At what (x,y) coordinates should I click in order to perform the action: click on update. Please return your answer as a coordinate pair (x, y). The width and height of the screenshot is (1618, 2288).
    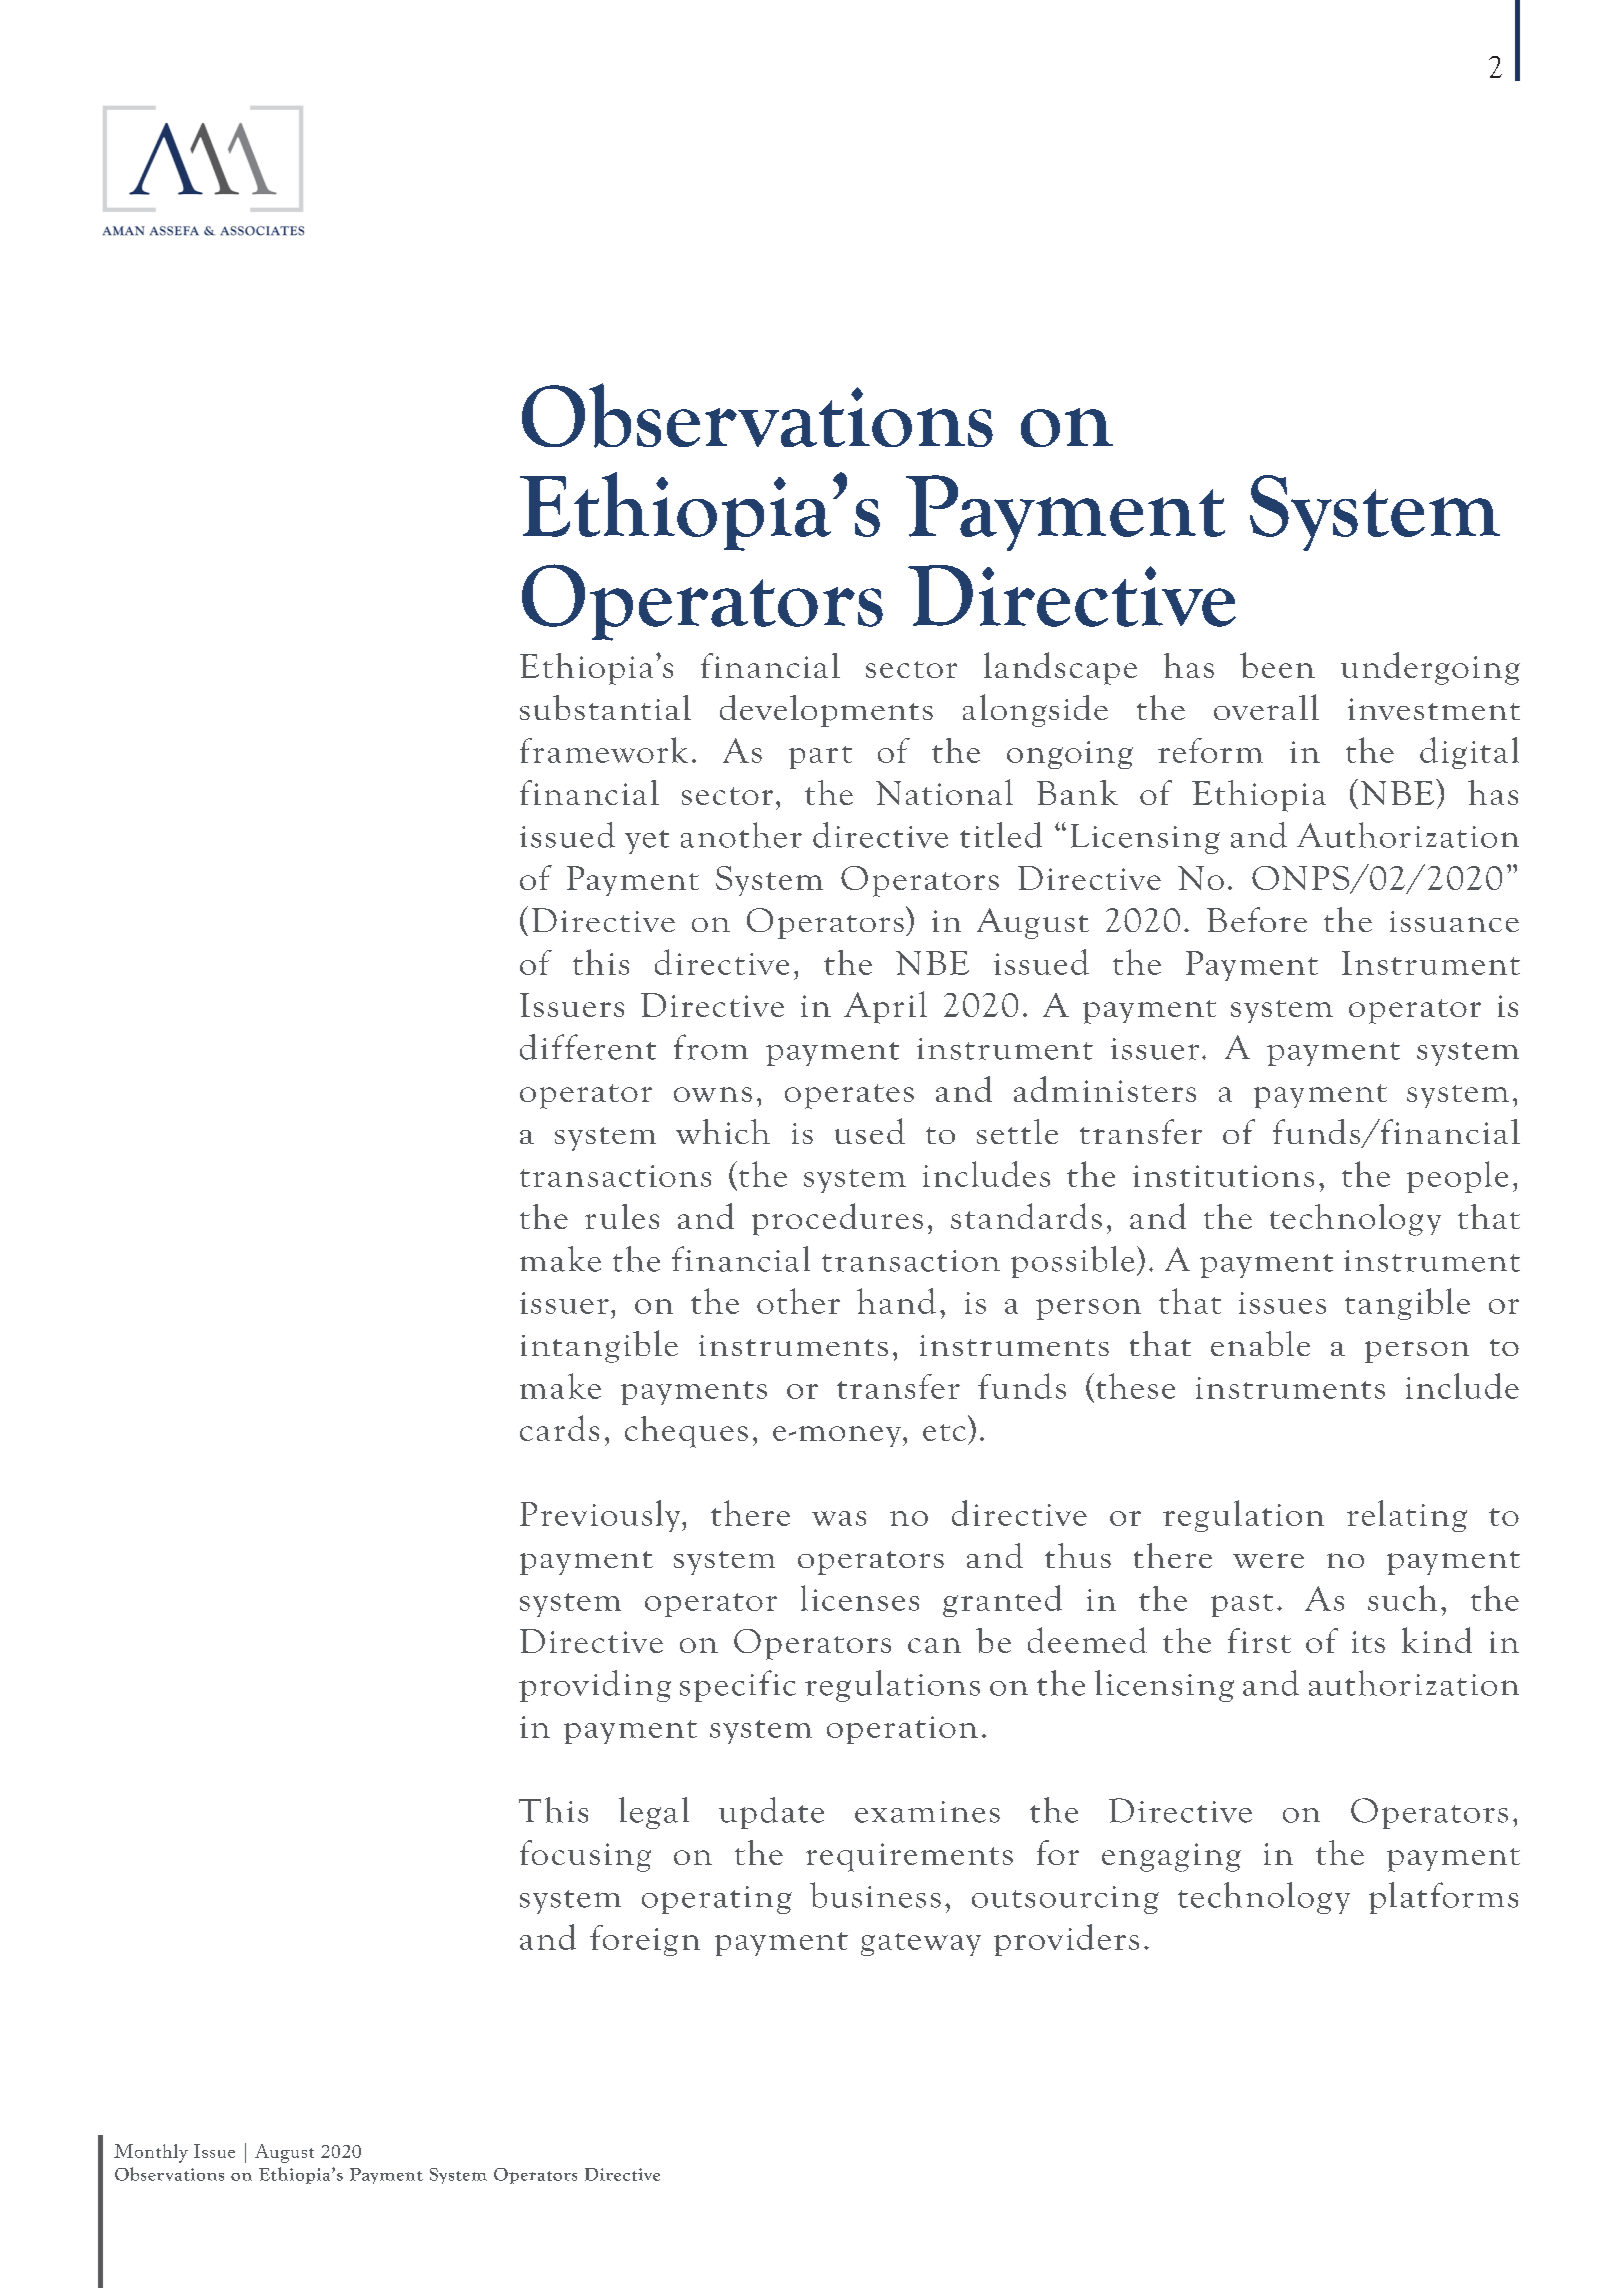
    Looking at the image, I should click on (771, 1813).
